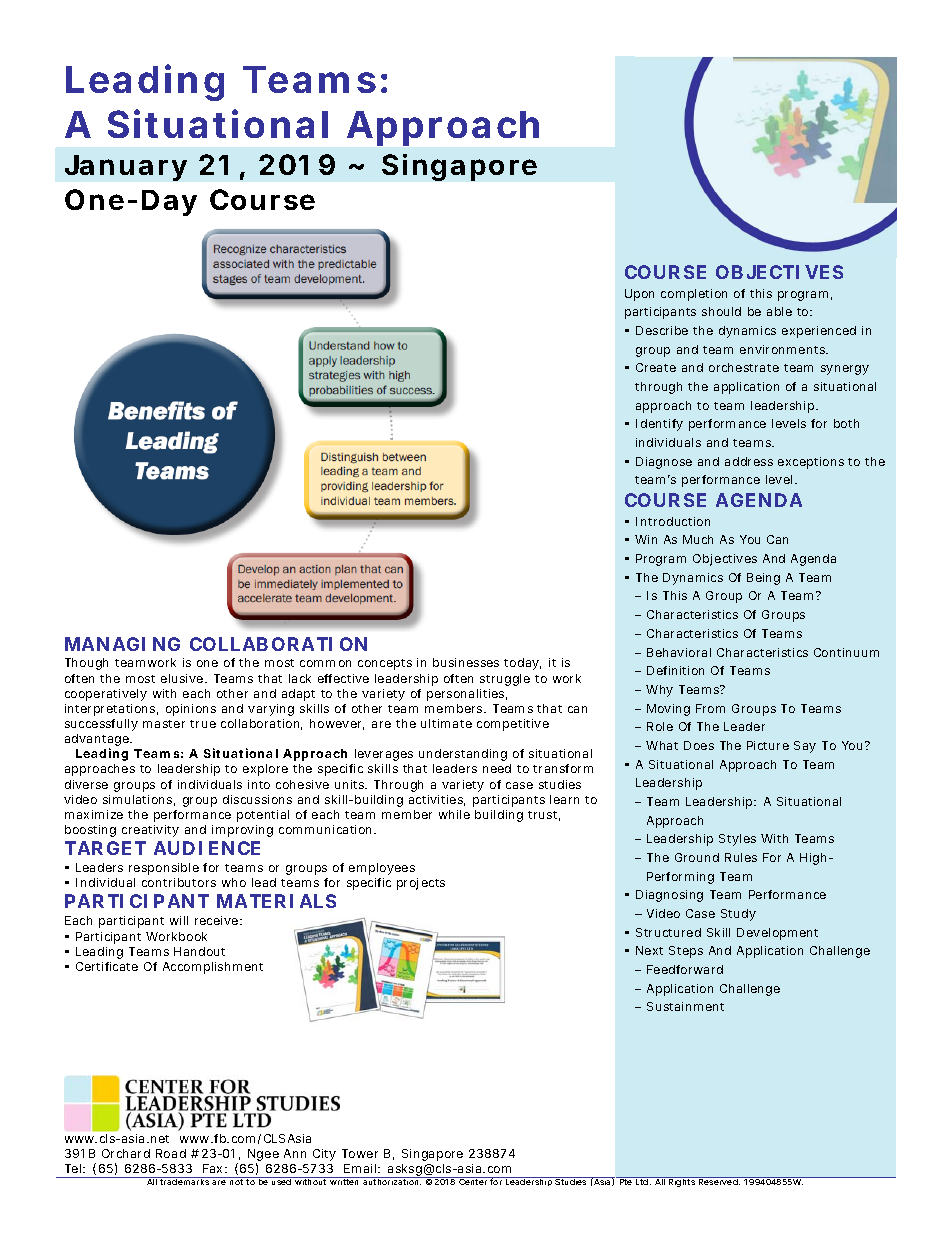 This page has height=1233, width=952. What do you see at coordinates (150, 831) in the page?
I see `creativity` at bounding box center [150, 831].
